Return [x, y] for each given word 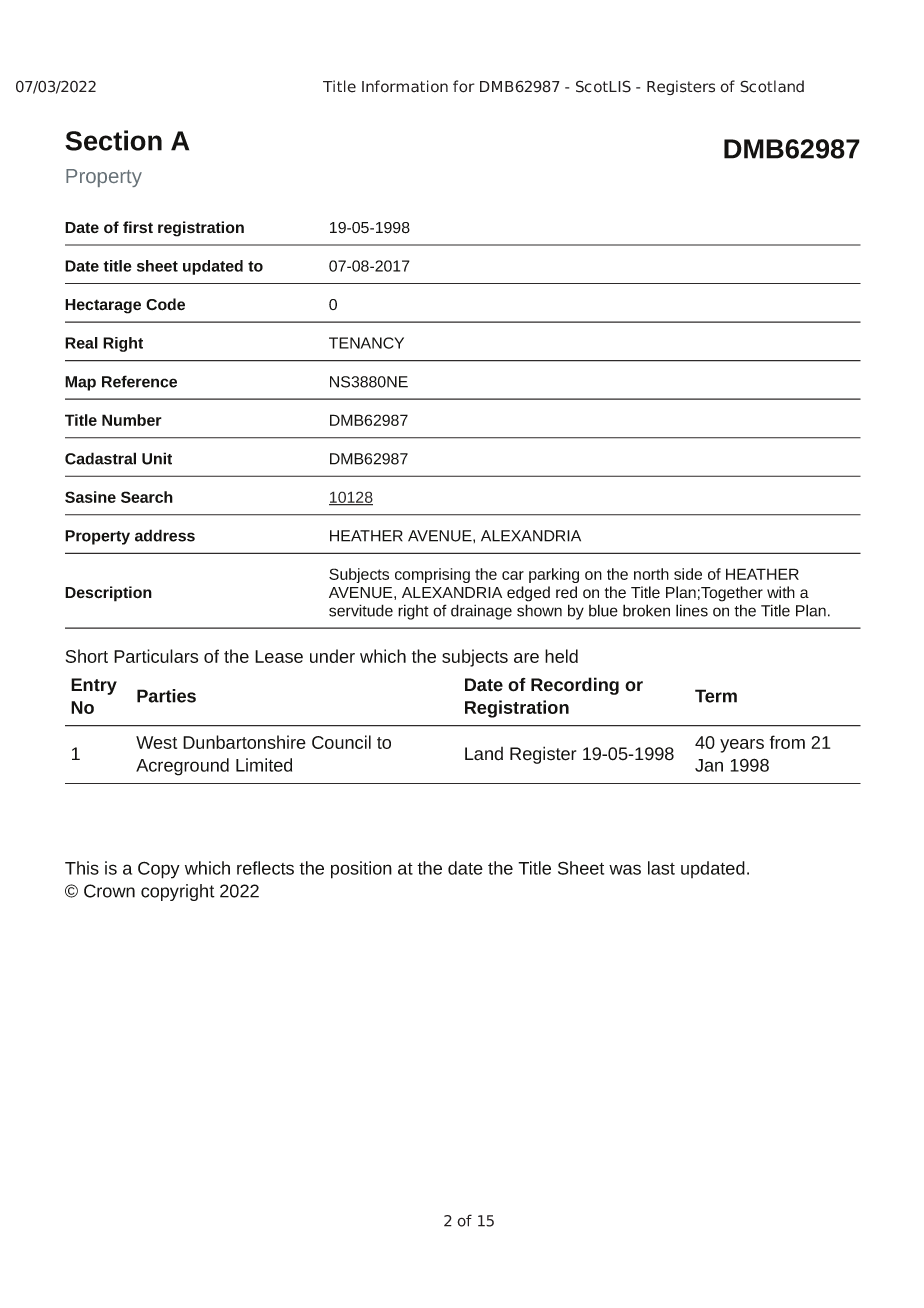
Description [108, 594]
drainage [481, 612]
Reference [139, 381]
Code [165, 304]
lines [692, 610]
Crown [109, 891]
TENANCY [366, 343]
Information [405, 86]
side [688, 574]
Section [113, 140]
